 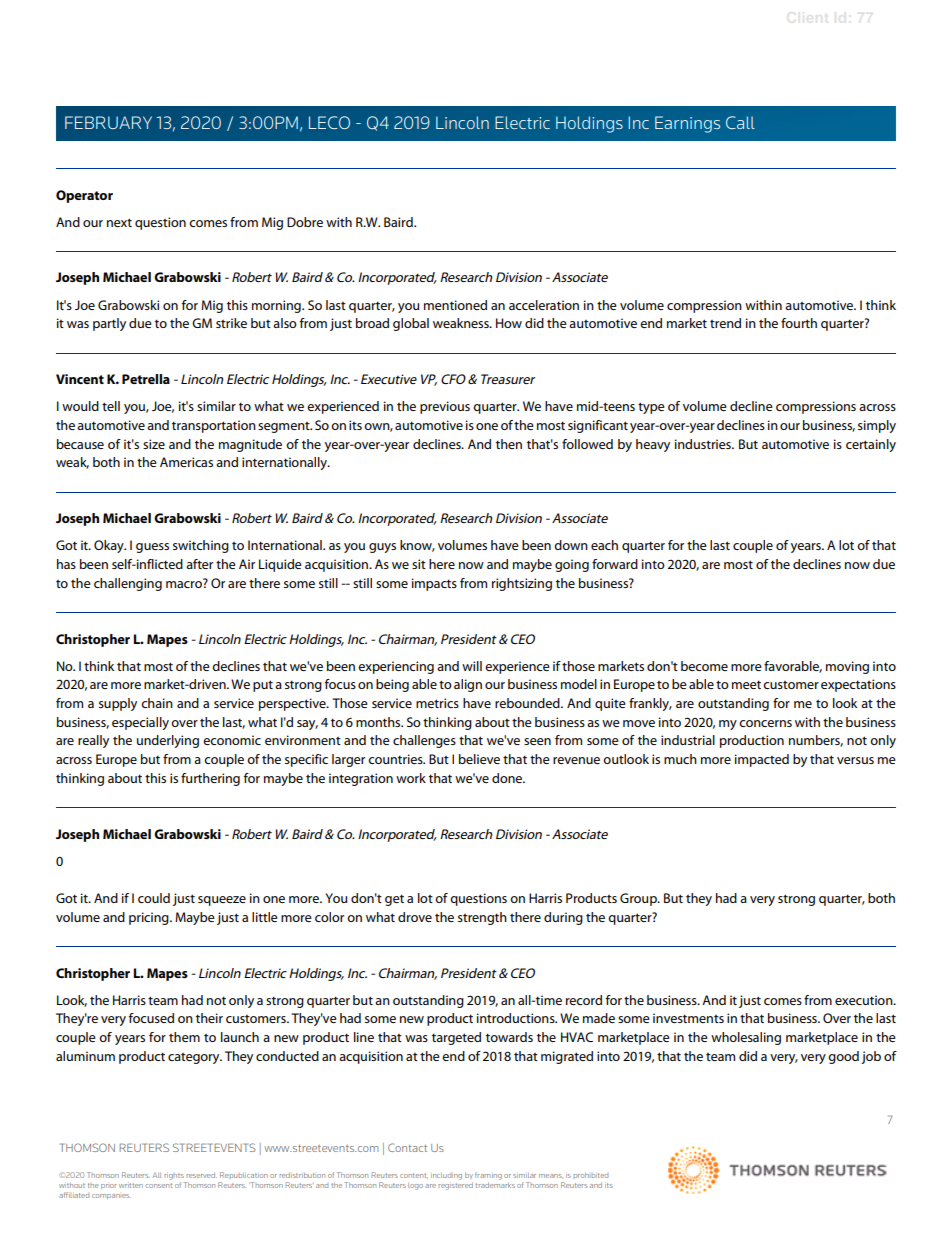 What do you see at coordinates (746, 684) in the document?
I see `meet` at bounding box center [746, 684].
